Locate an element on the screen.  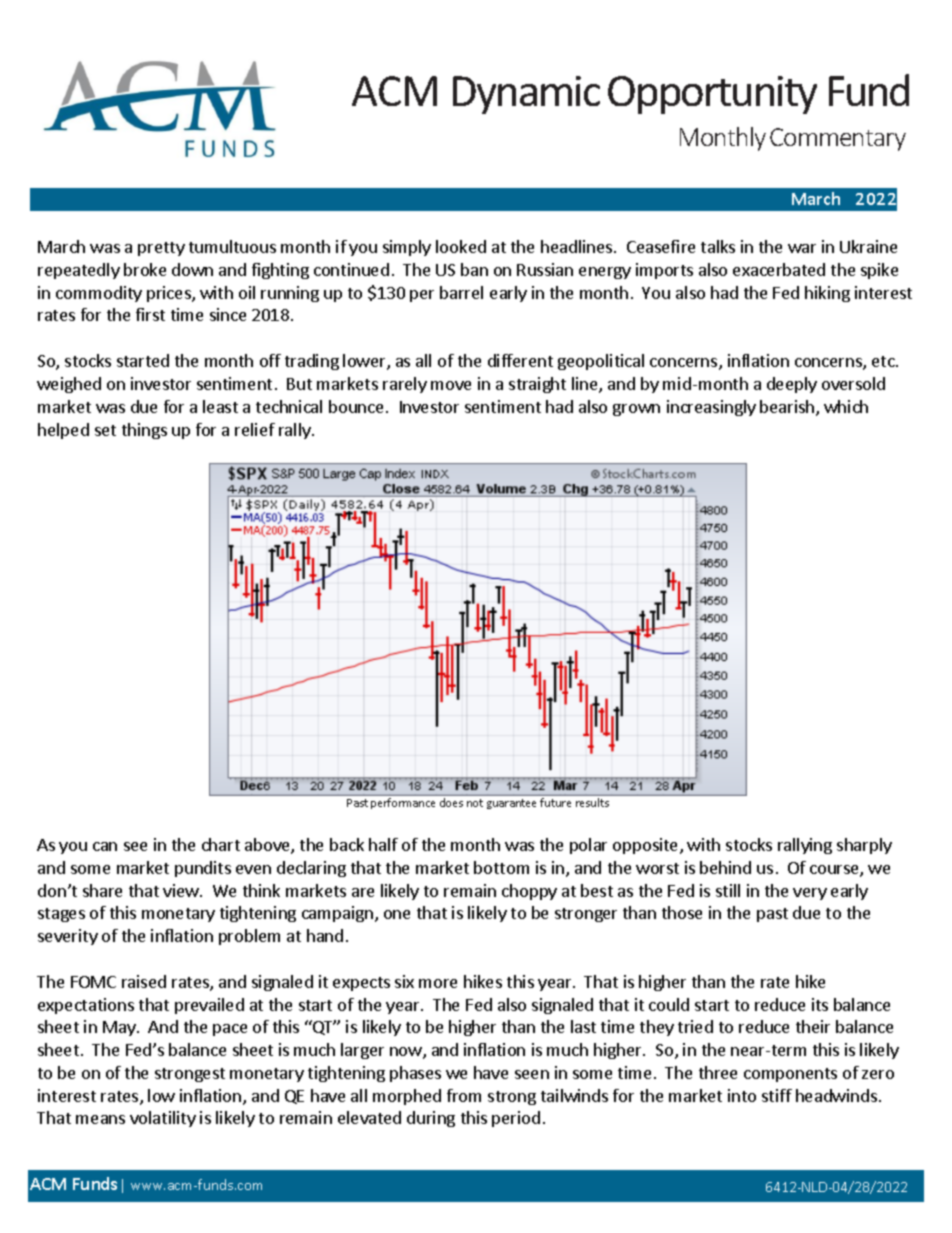
volatility is located at coordinates (163, 1119).
